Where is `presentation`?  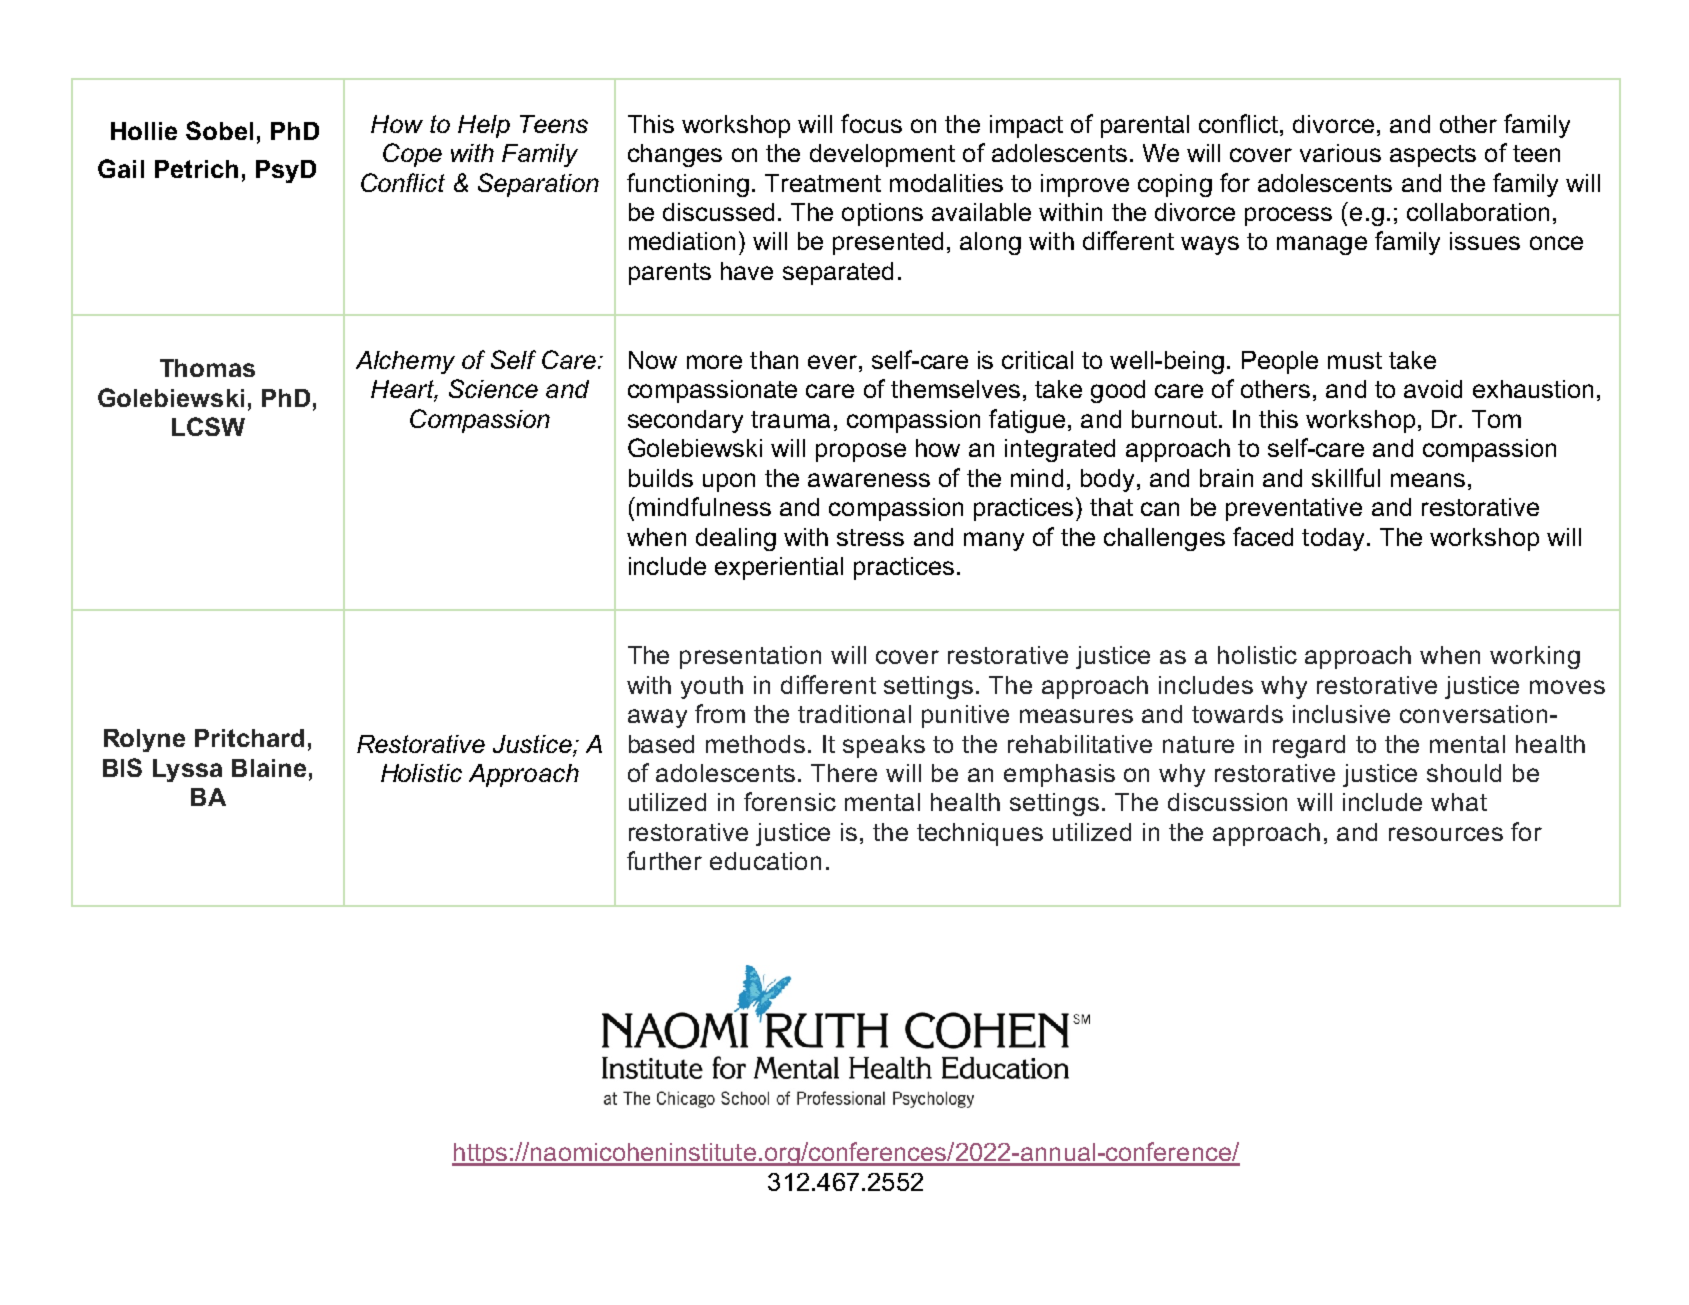 presentation is located at coordinates (750, 657).
